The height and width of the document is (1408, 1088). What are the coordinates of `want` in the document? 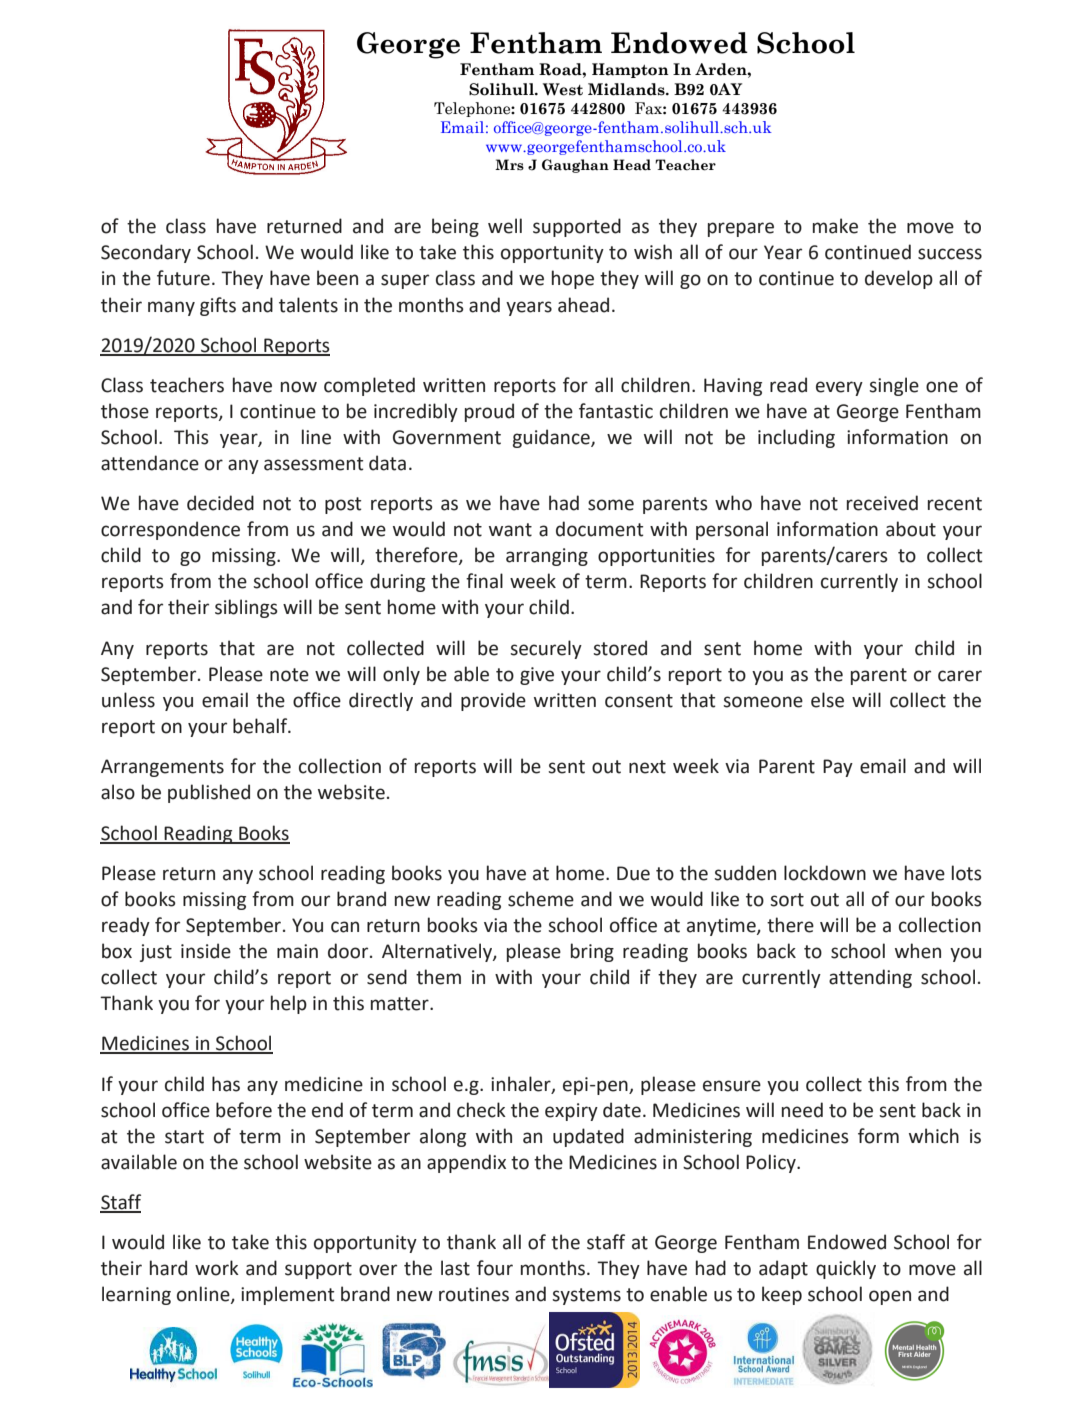 It's located at (510, 530).
